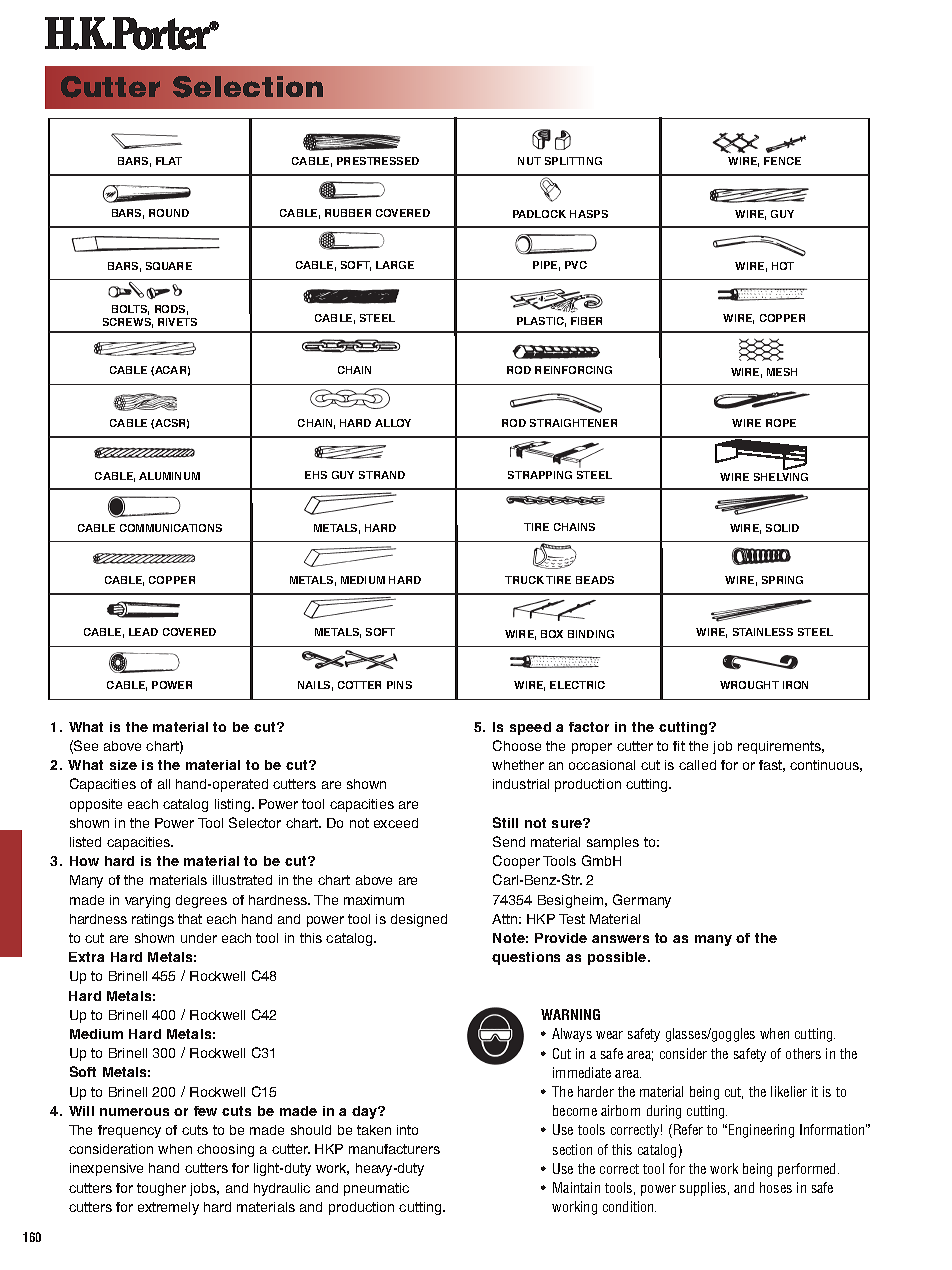 The image size is (952, 1270). I want to click on hoses, so click(776, 1187).
